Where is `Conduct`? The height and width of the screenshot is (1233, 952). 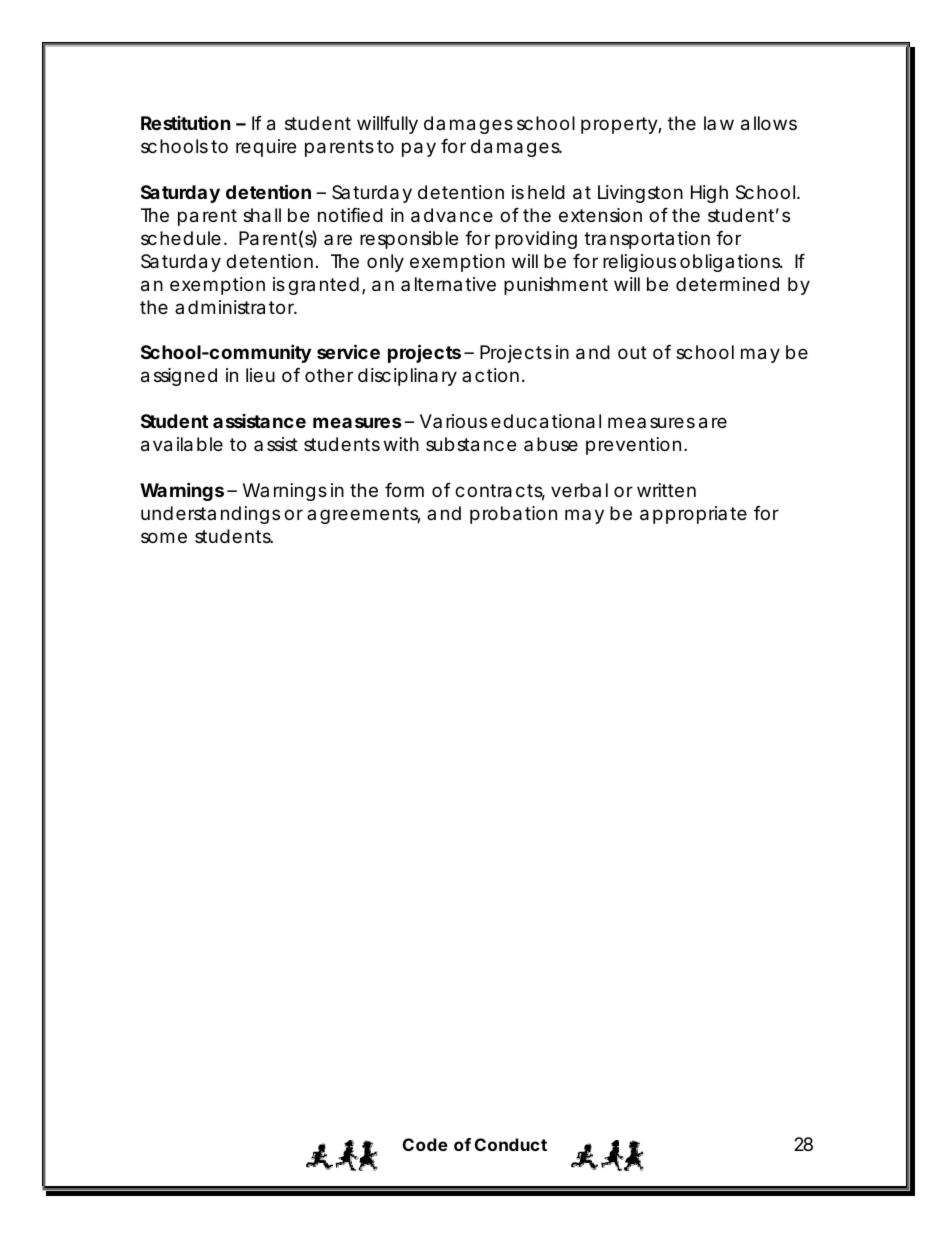 Conduct is located at coordinates (511, 1144).
